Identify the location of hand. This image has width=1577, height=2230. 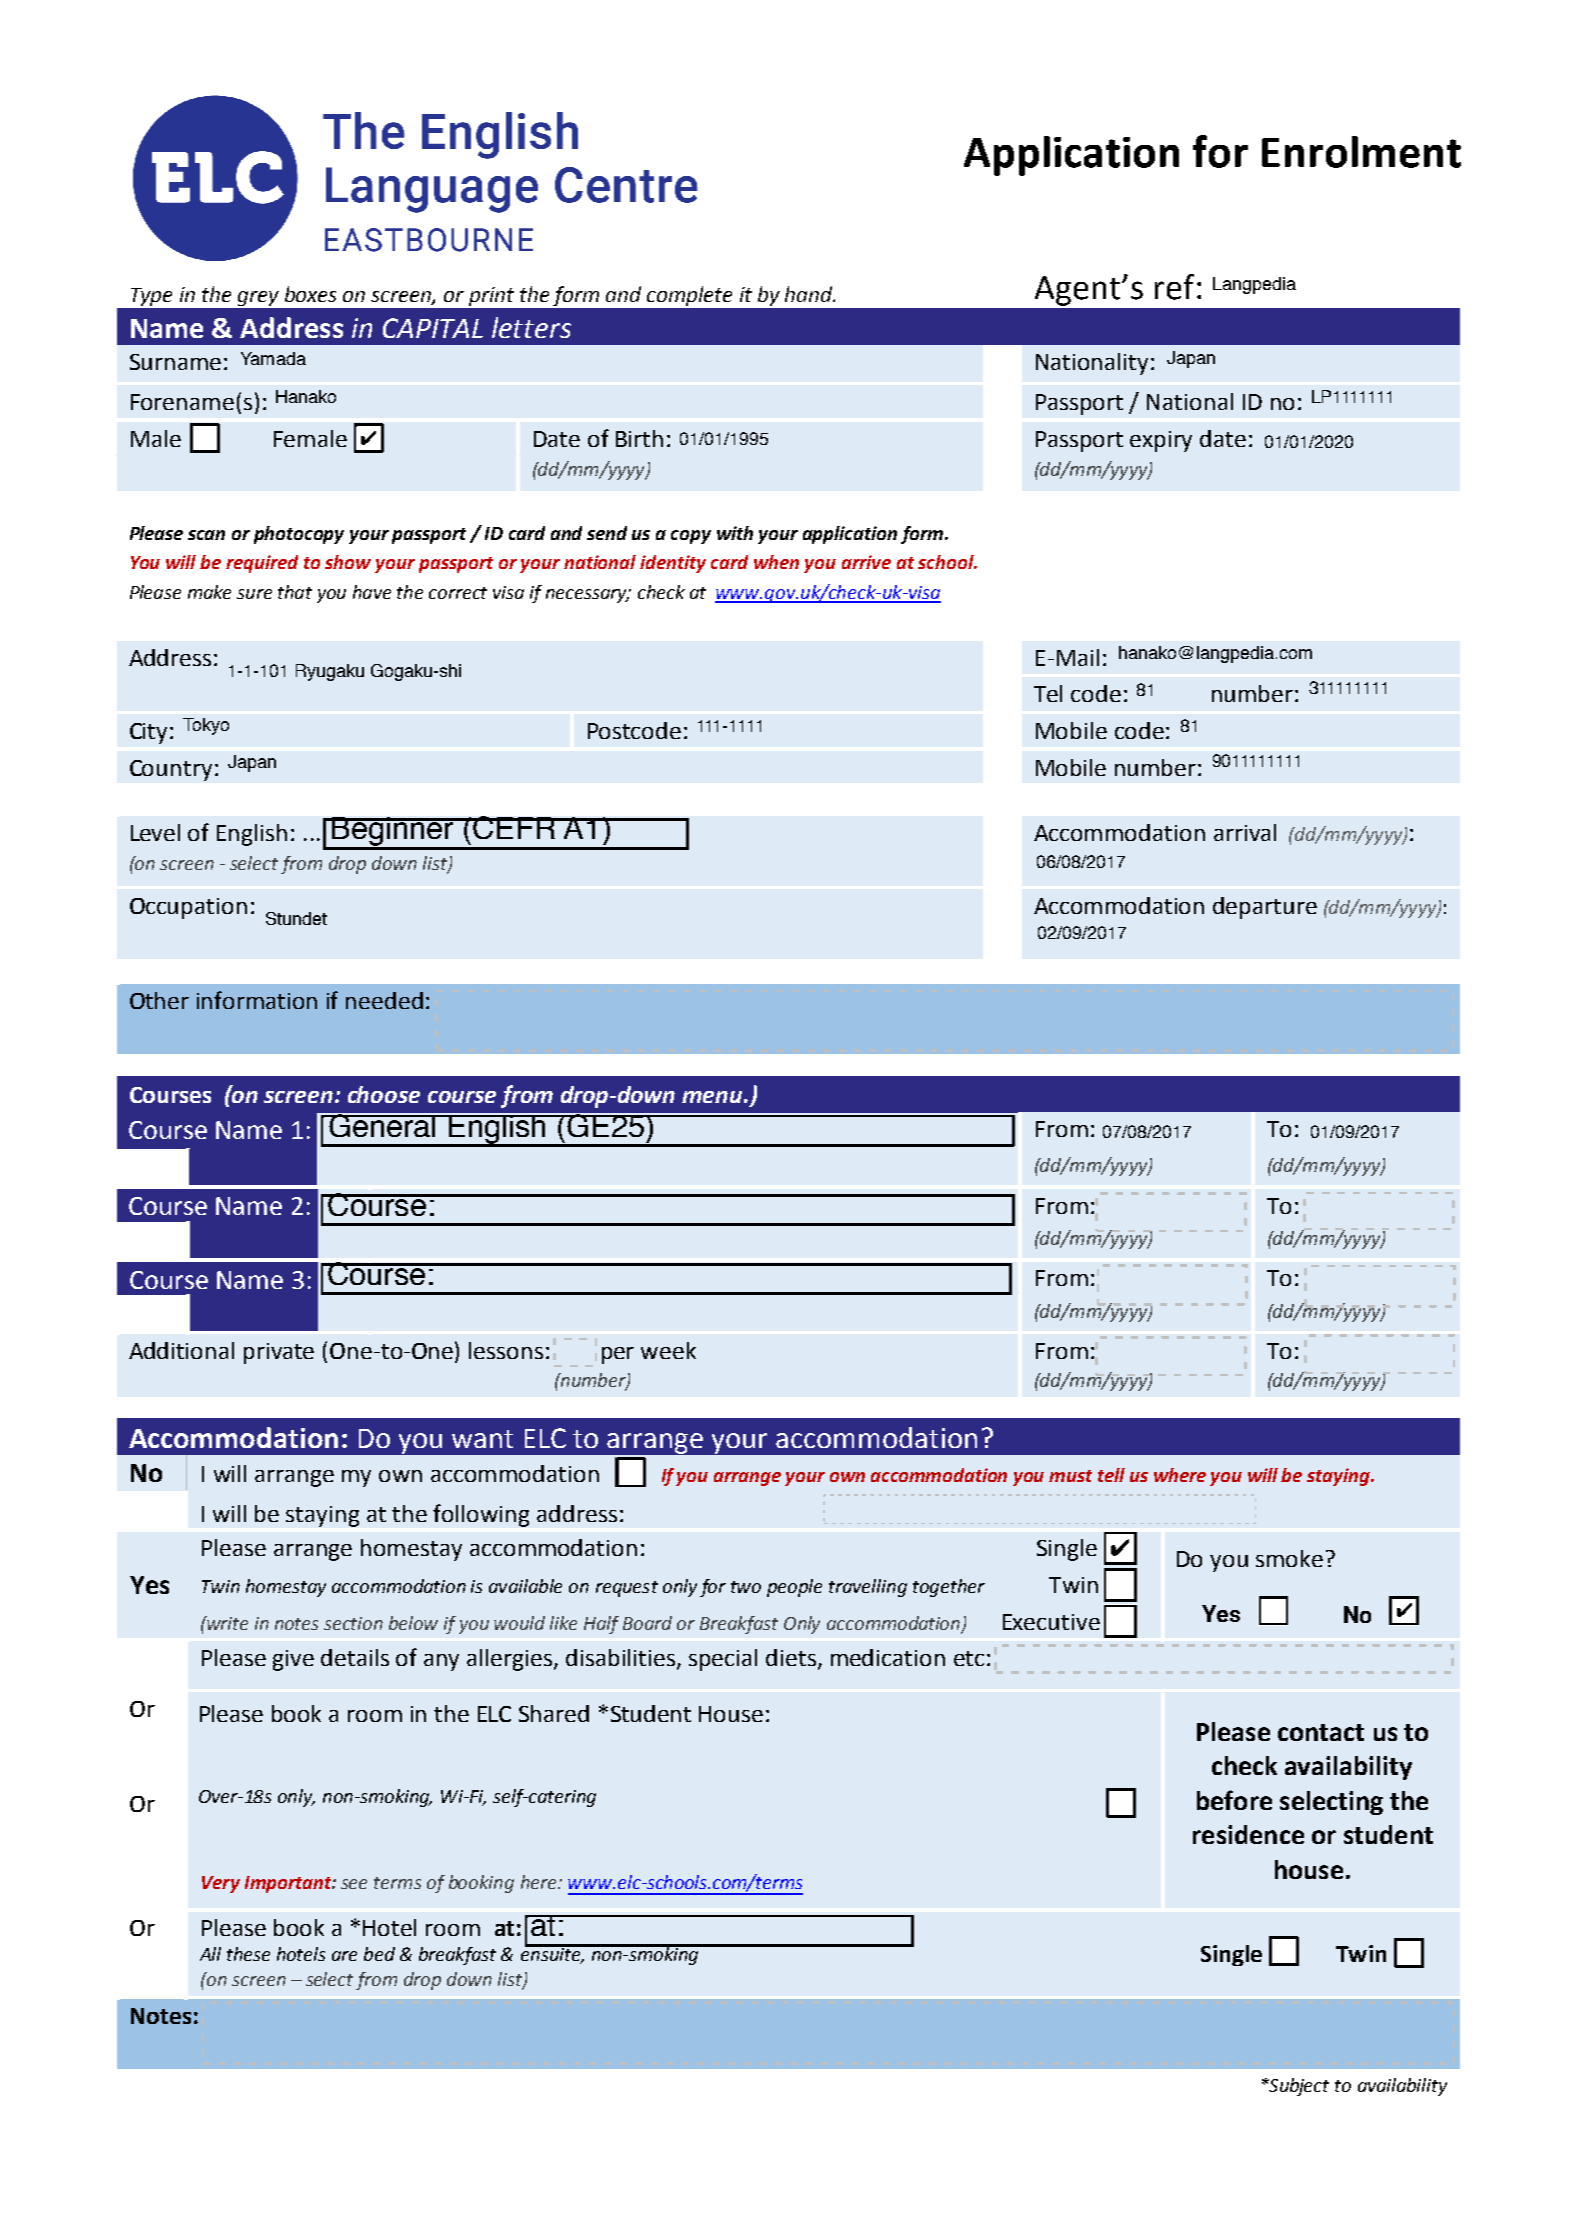
(810, 294).
